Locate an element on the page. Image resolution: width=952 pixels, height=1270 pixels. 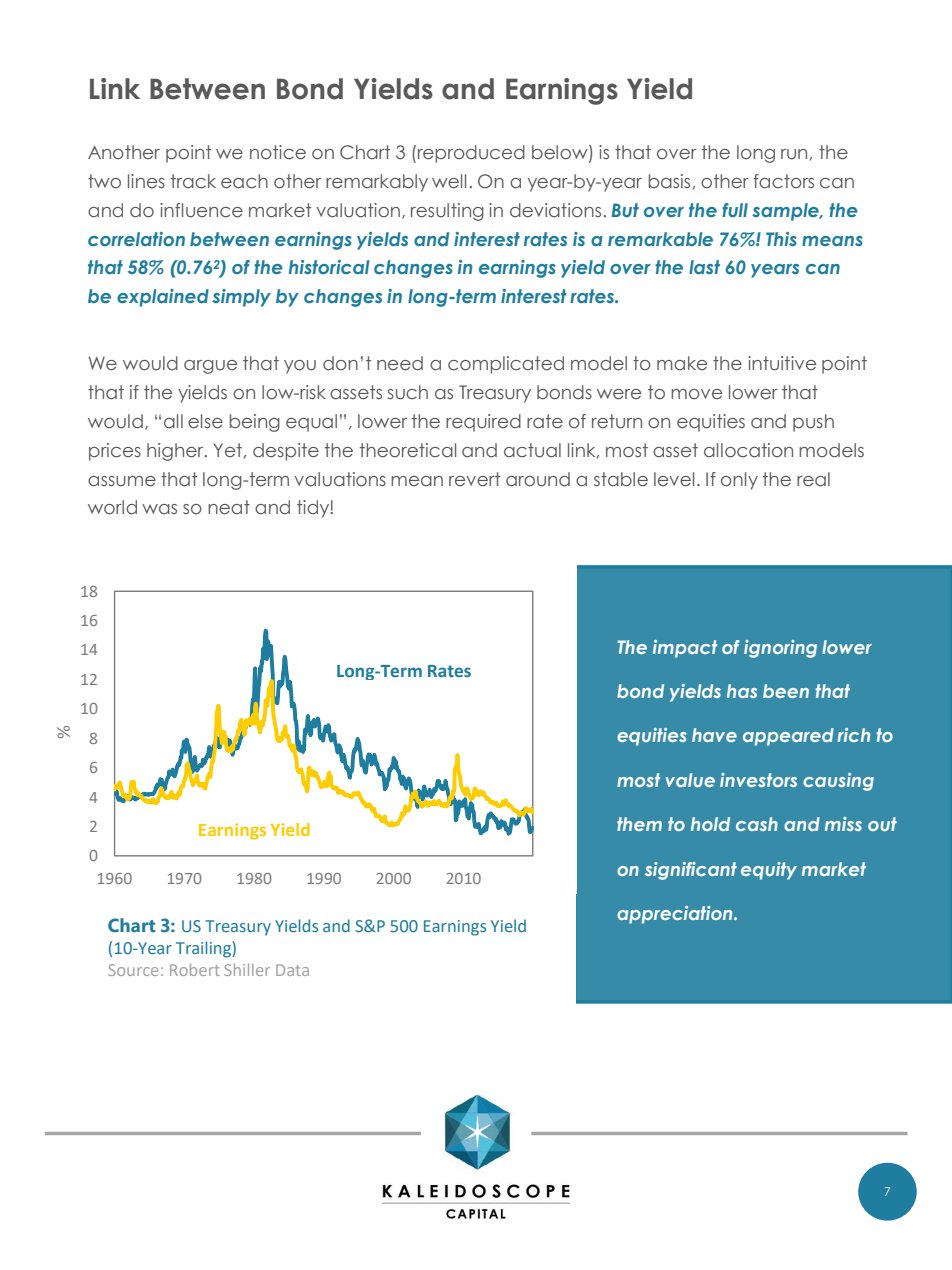
argue is located at coordinates (210, 367).
